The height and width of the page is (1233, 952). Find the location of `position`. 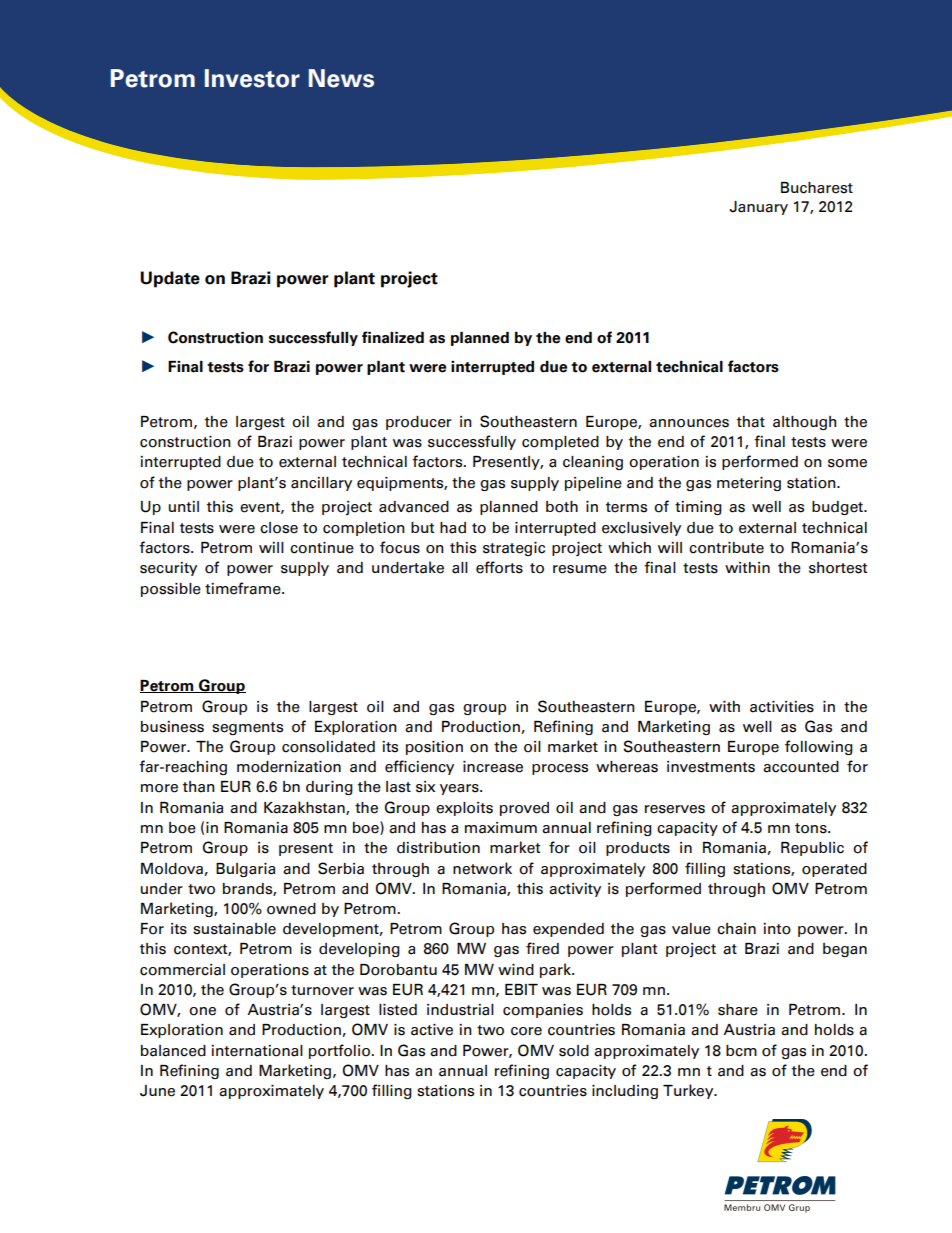

position is located at coordinates (434, 748).
